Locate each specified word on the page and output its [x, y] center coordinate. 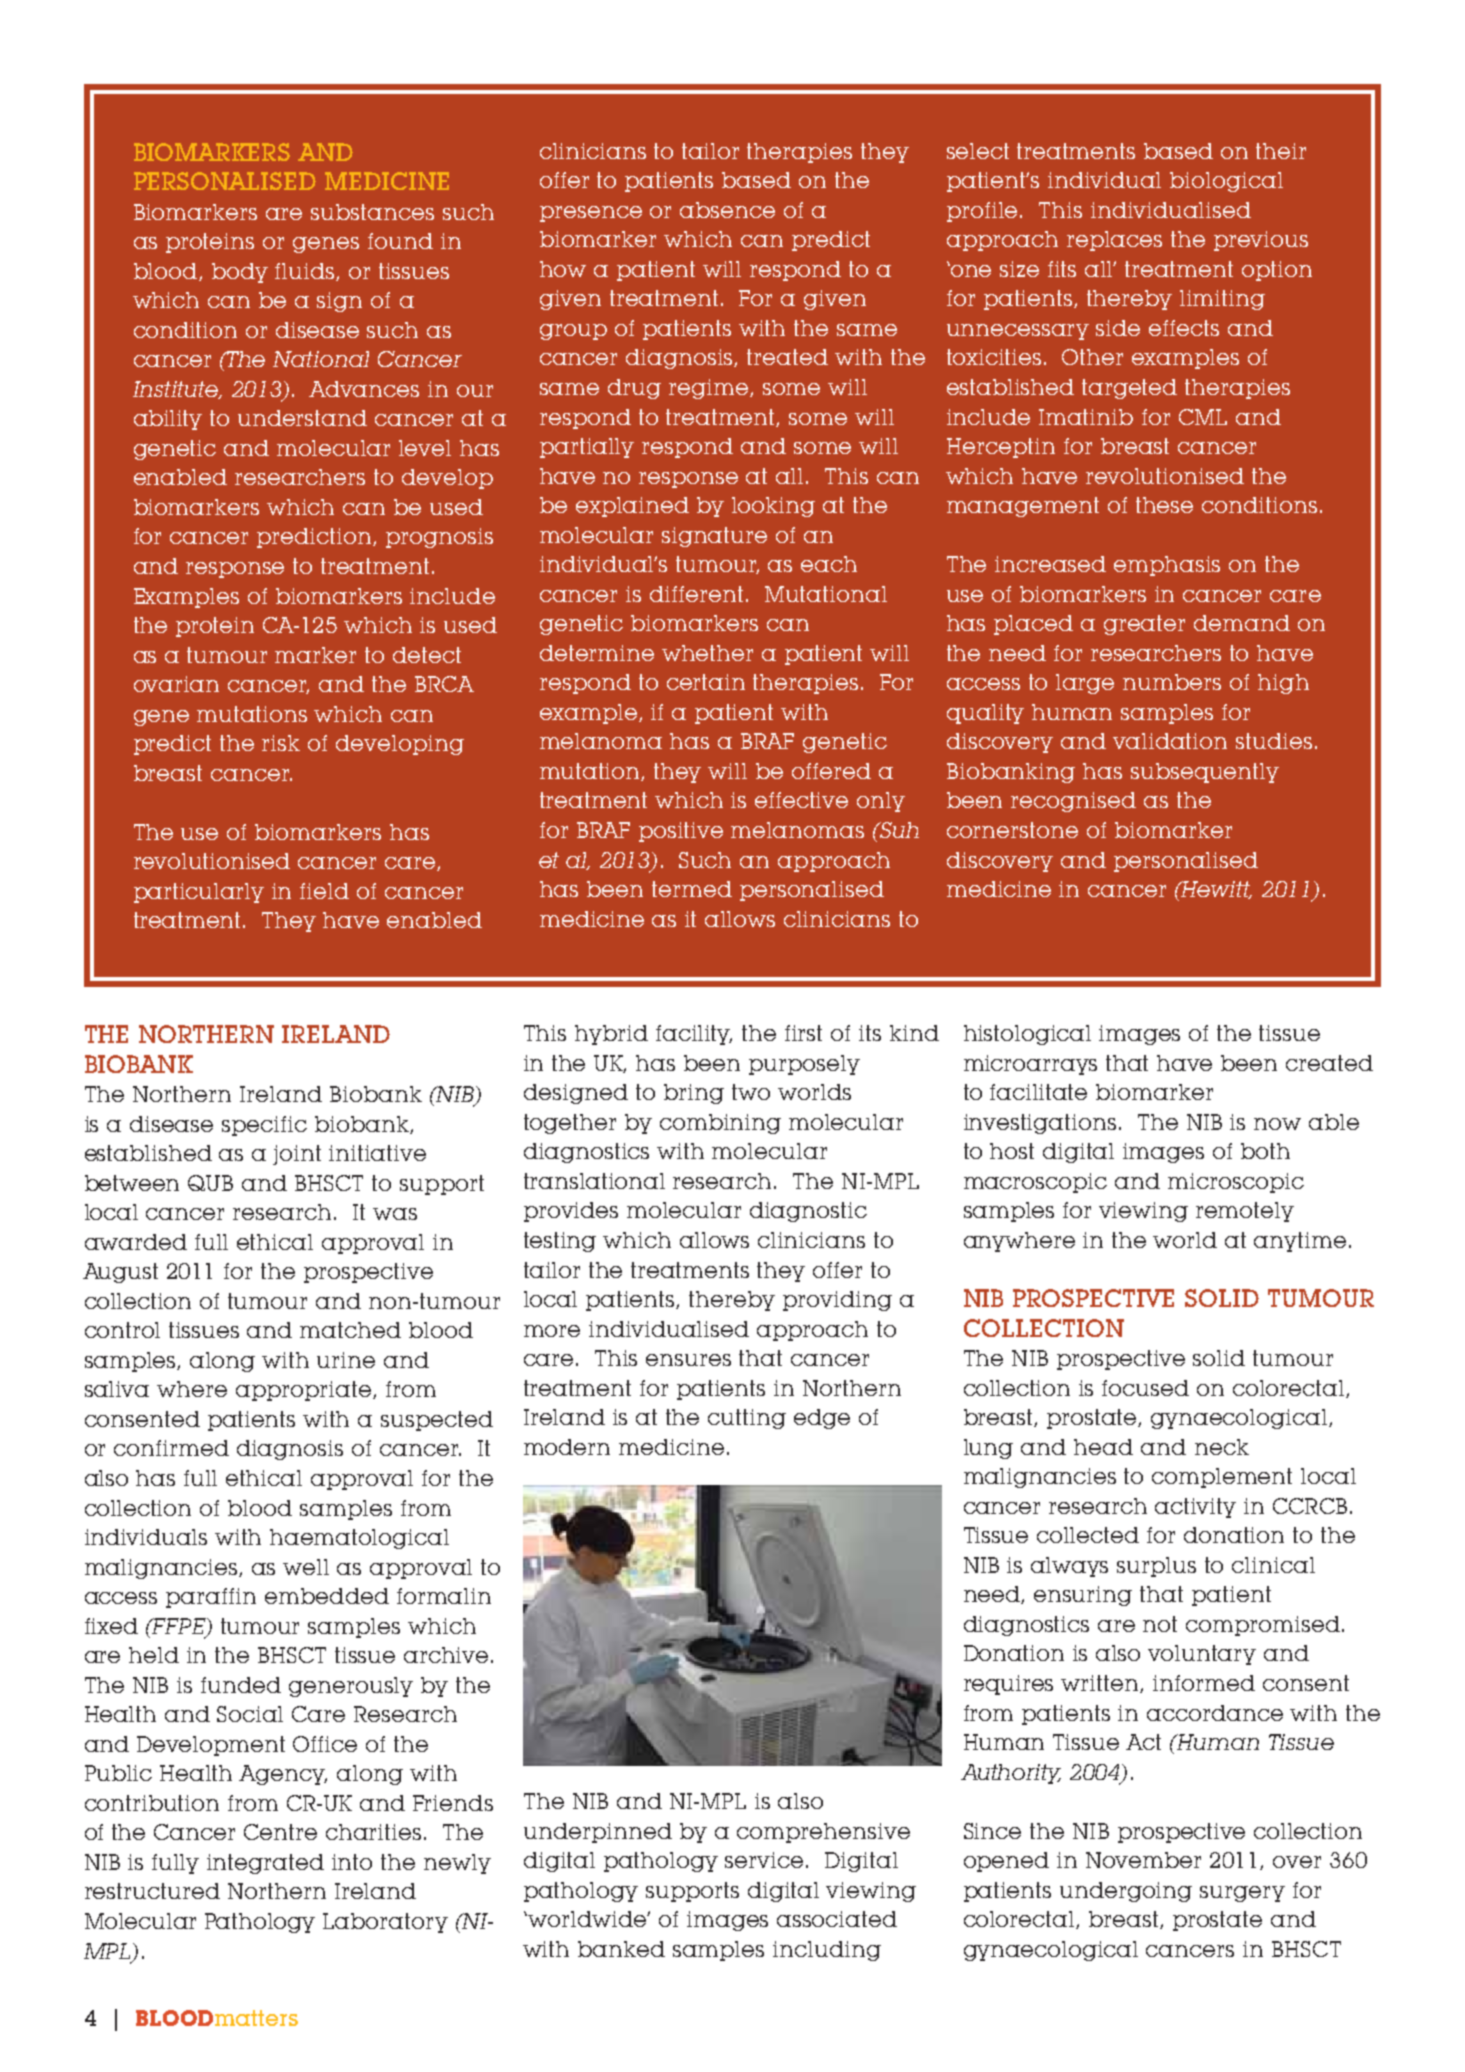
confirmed [171, 1448]
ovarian [176, 684]
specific [264, 1126]
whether [707, 653]
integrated [265, 1864]
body [240, 273]
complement [1222, 1478]
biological [1226, 182]
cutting [747, 1419]
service [764, 1860]
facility [694, 1035]
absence [727, 210]
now [1277, 1124]
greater [1144, 625]
